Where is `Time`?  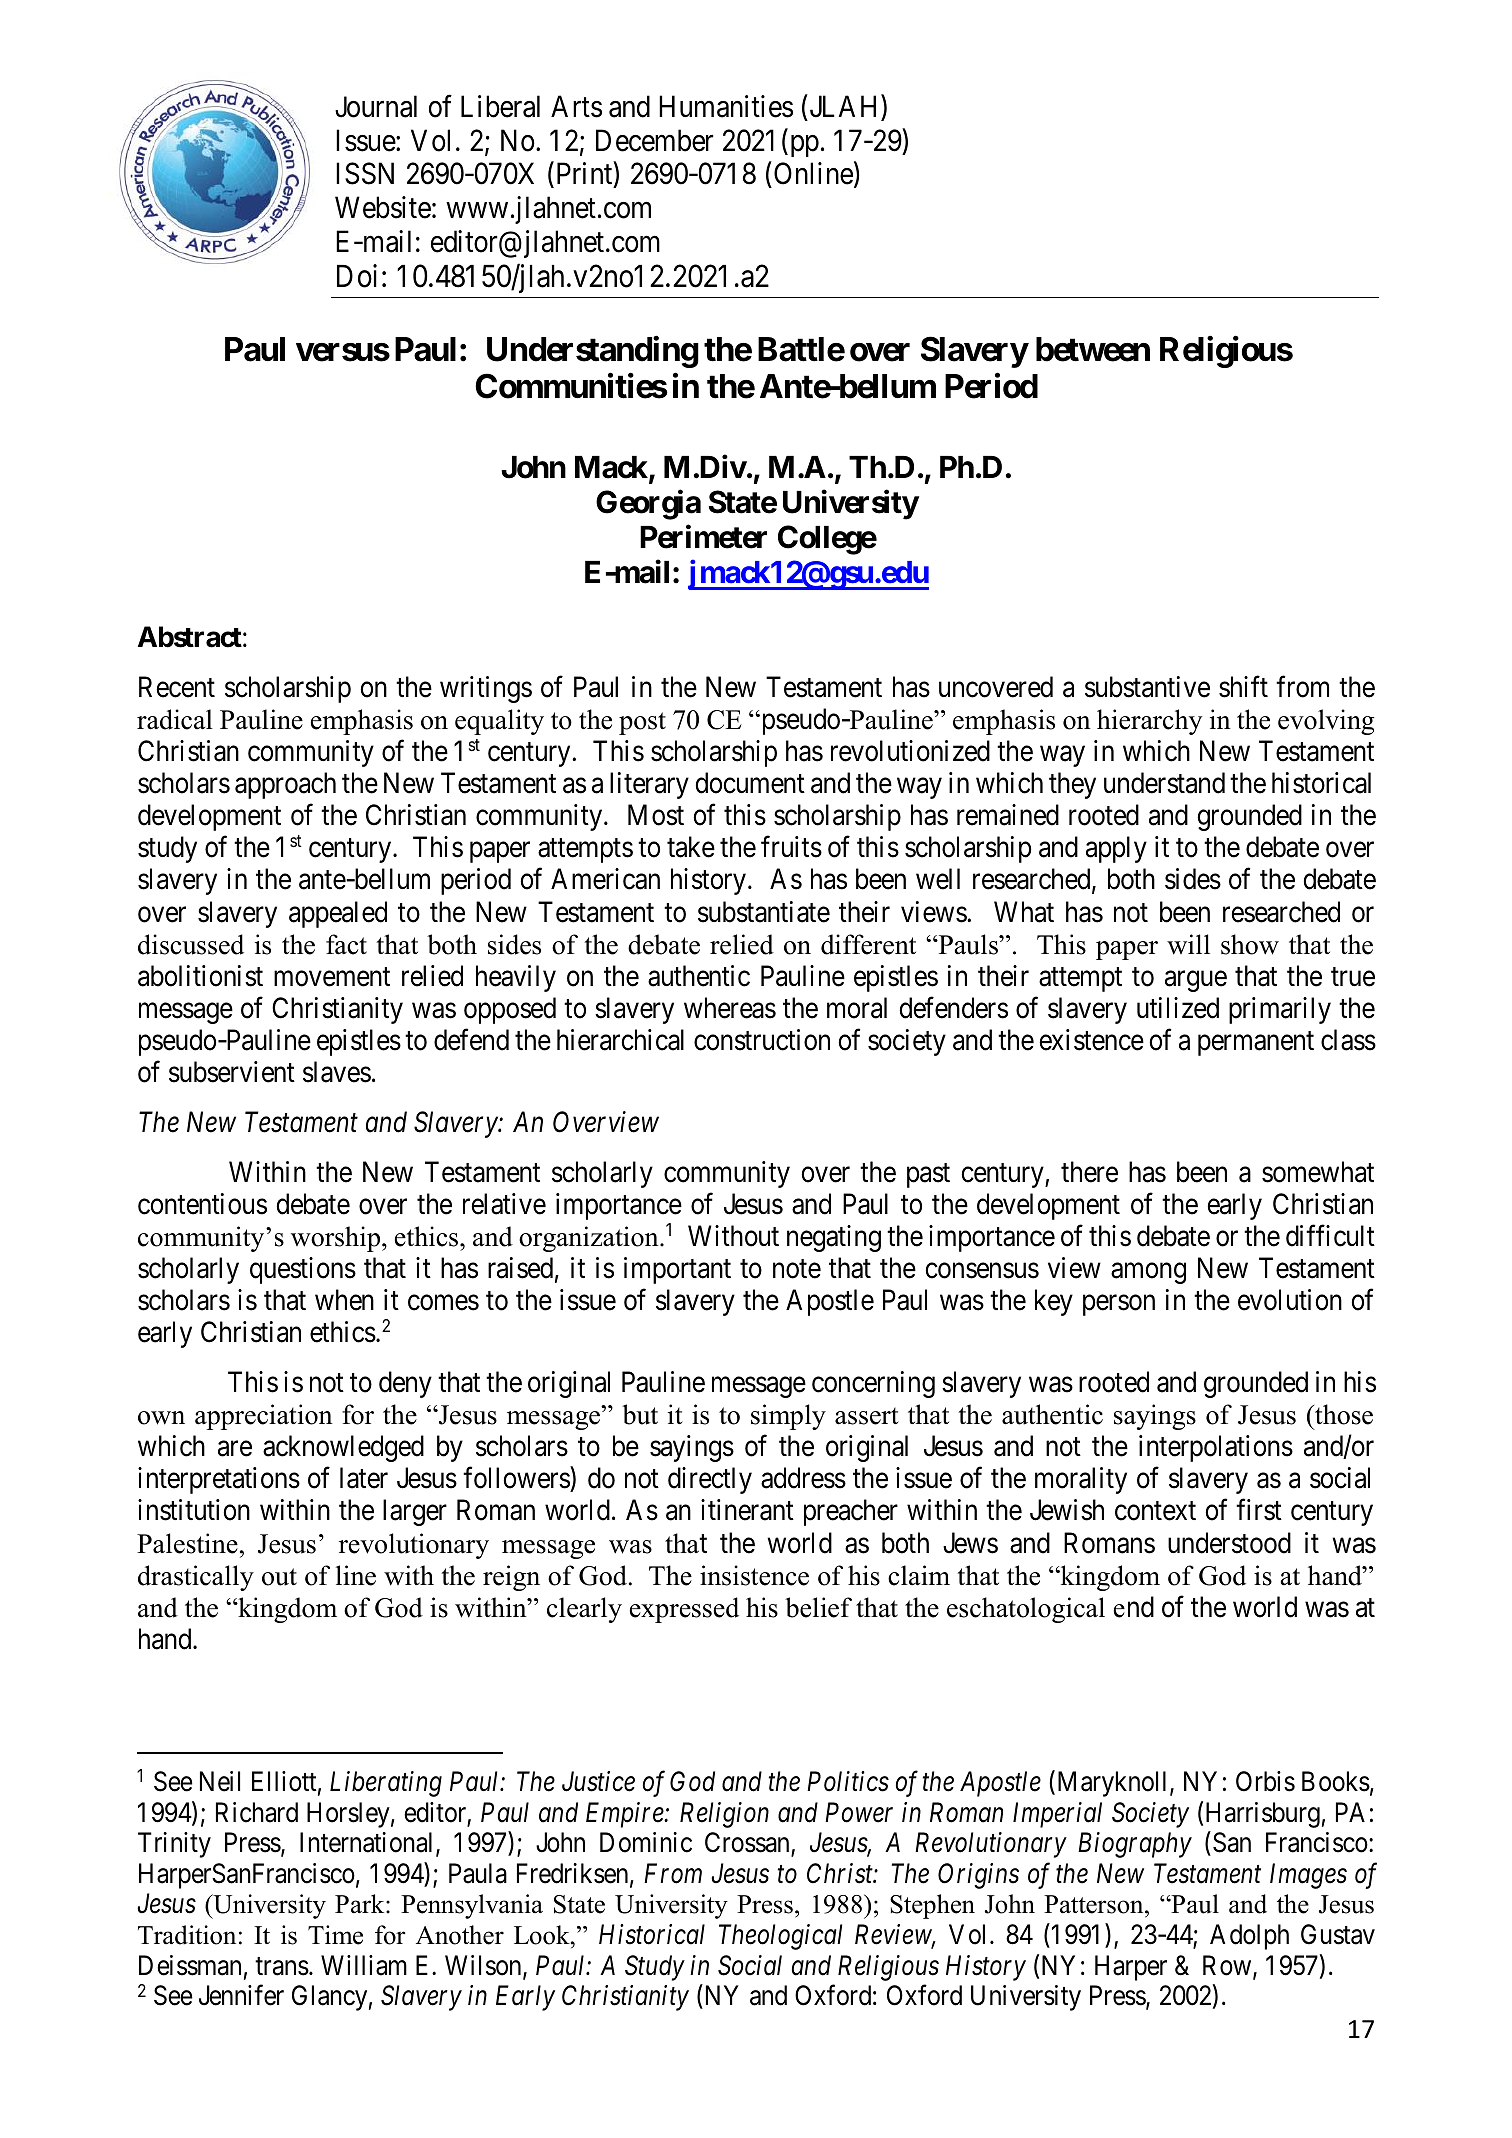
Time is located at coordinates (335, 1935).
